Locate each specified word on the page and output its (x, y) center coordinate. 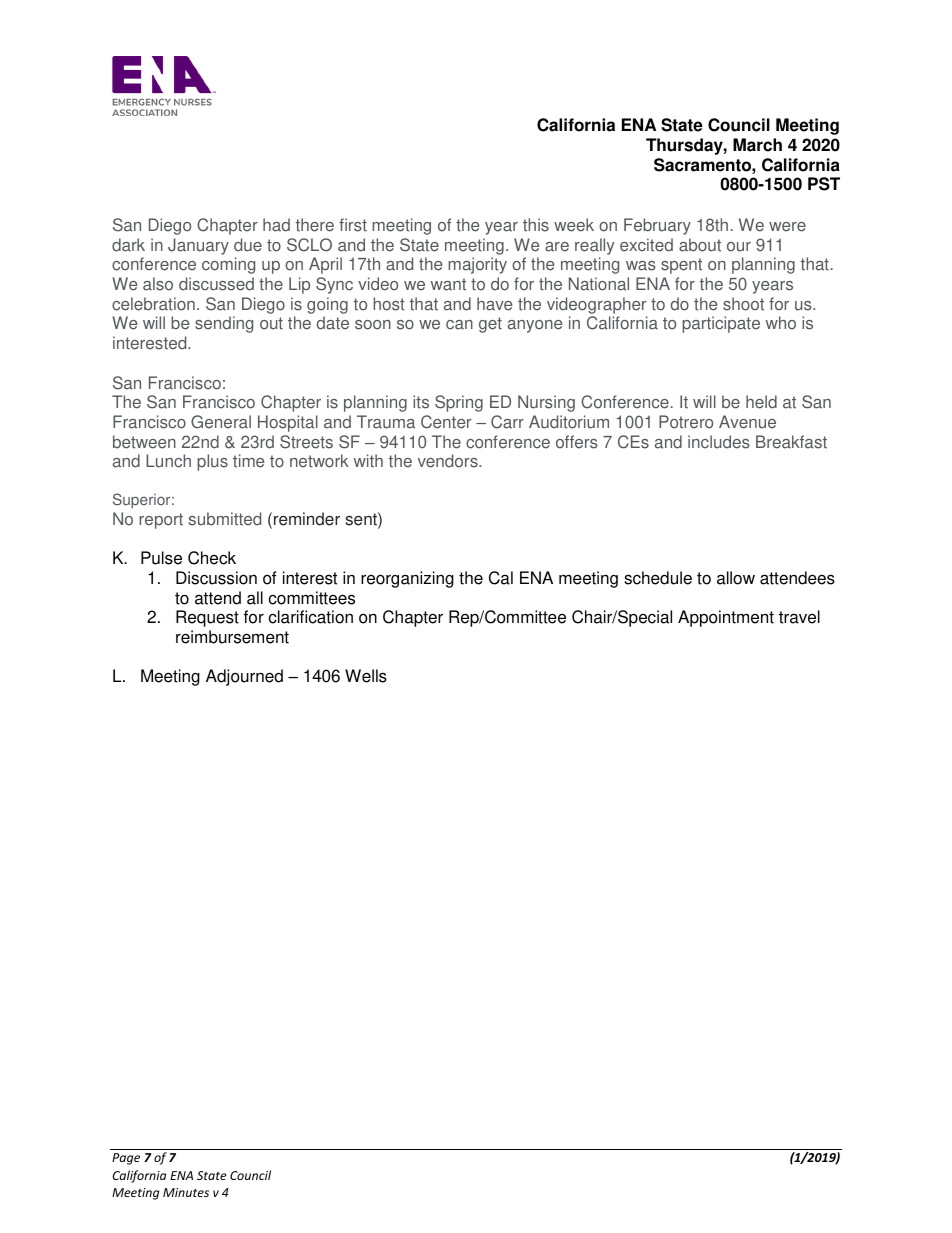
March (757, 145)
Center (446, 422)
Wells (366, 676)
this (536, 225)
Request (207, 618)
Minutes (186, 1192)
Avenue (747, 422)
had (276, 225)
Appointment (726, 618)
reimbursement (232, 637)
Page (126, 1159)
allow (736, 578)
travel (799, 617)
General (221, 422)
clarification (311, 617)
